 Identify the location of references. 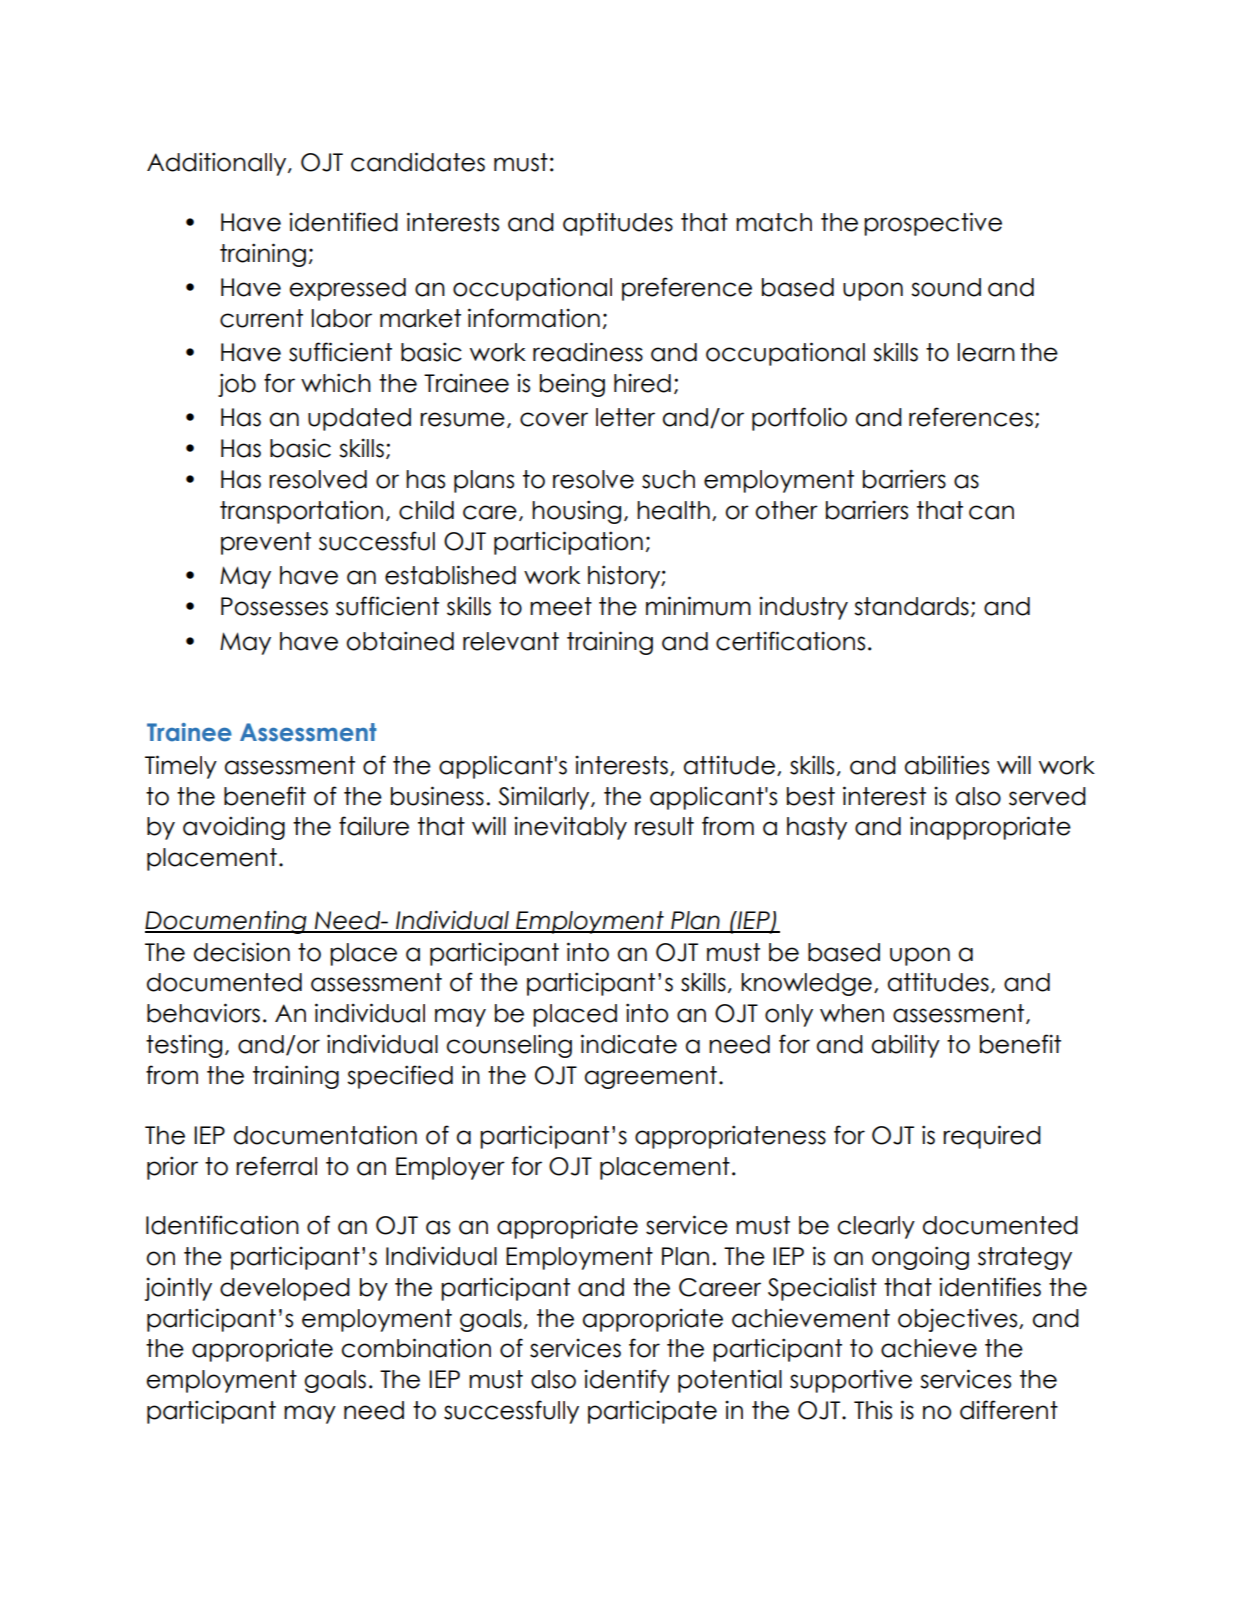
(971, 417).
